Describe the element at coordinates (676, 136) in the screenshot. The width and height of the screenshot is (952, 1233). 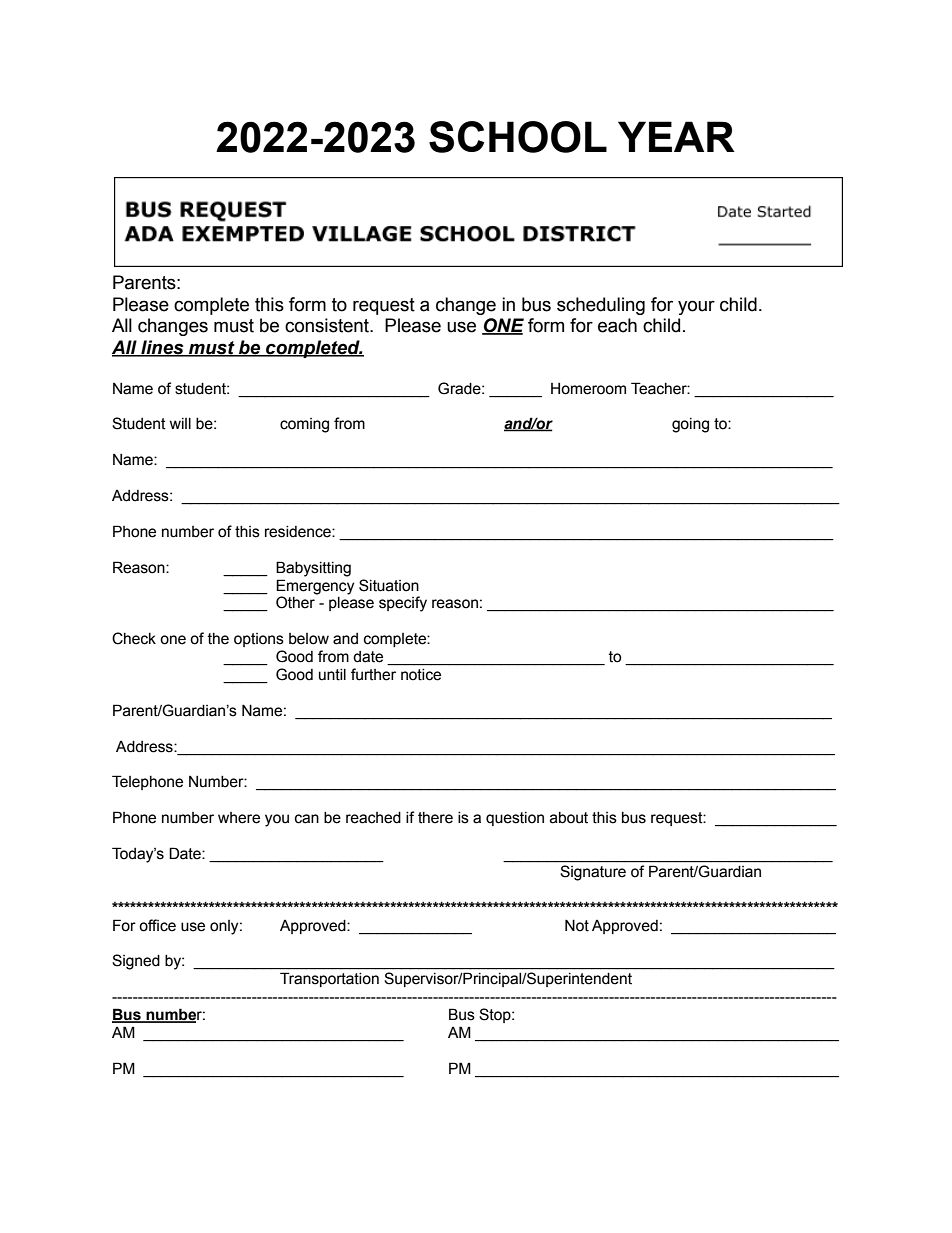
I see `YEAR` at that location.
